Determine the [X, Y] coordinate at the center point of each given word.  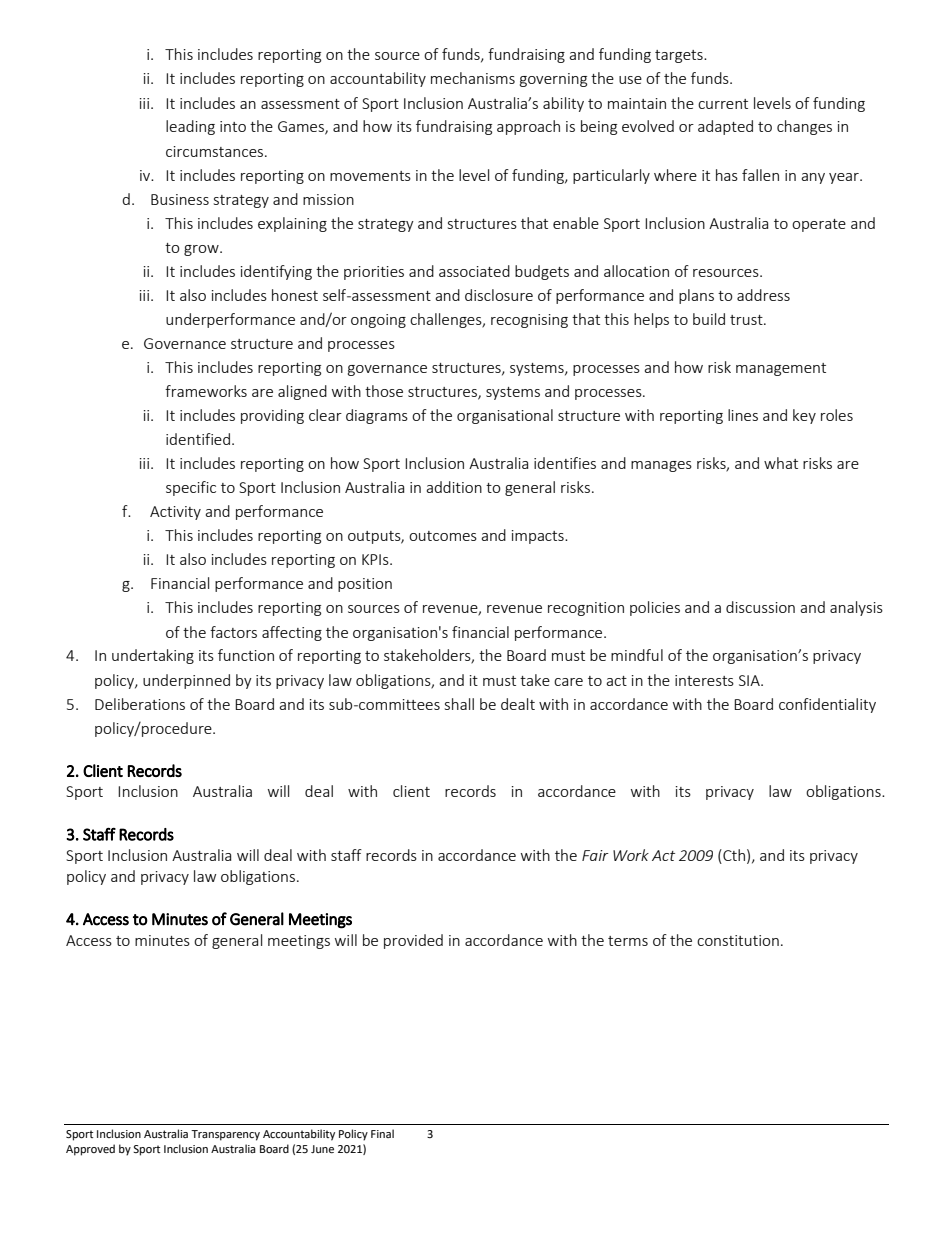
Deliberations [140, 704]
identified [198, 439]
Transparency [225, 1135]
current [723, 104]
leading [190, 127]
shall [459, 704]
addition [454, 487]
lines [743, 415]
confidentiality [827, 705]
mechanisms [473, 78]
